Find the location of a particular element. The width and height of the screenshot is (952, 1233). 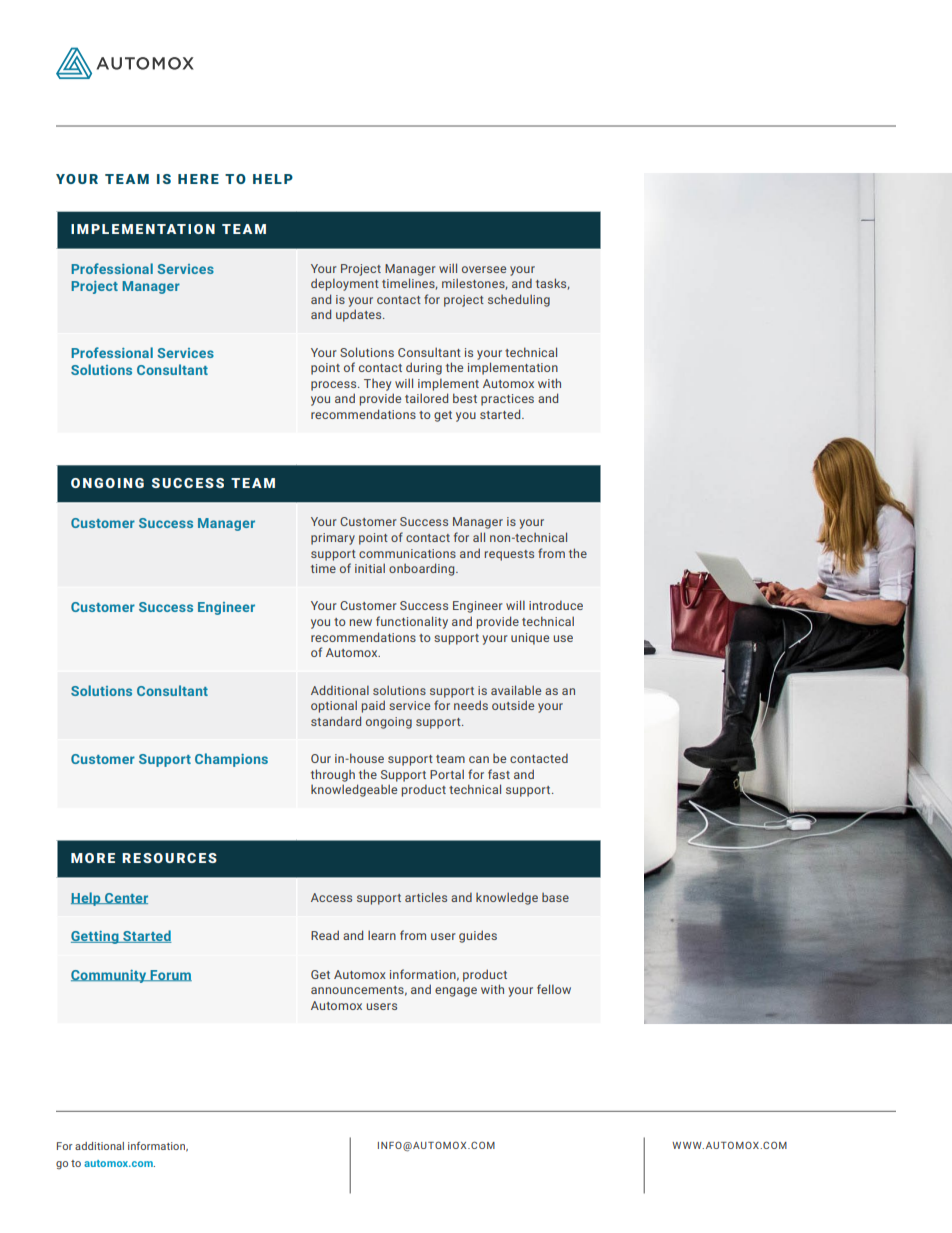

primary is located at coordinates (333, 539).
